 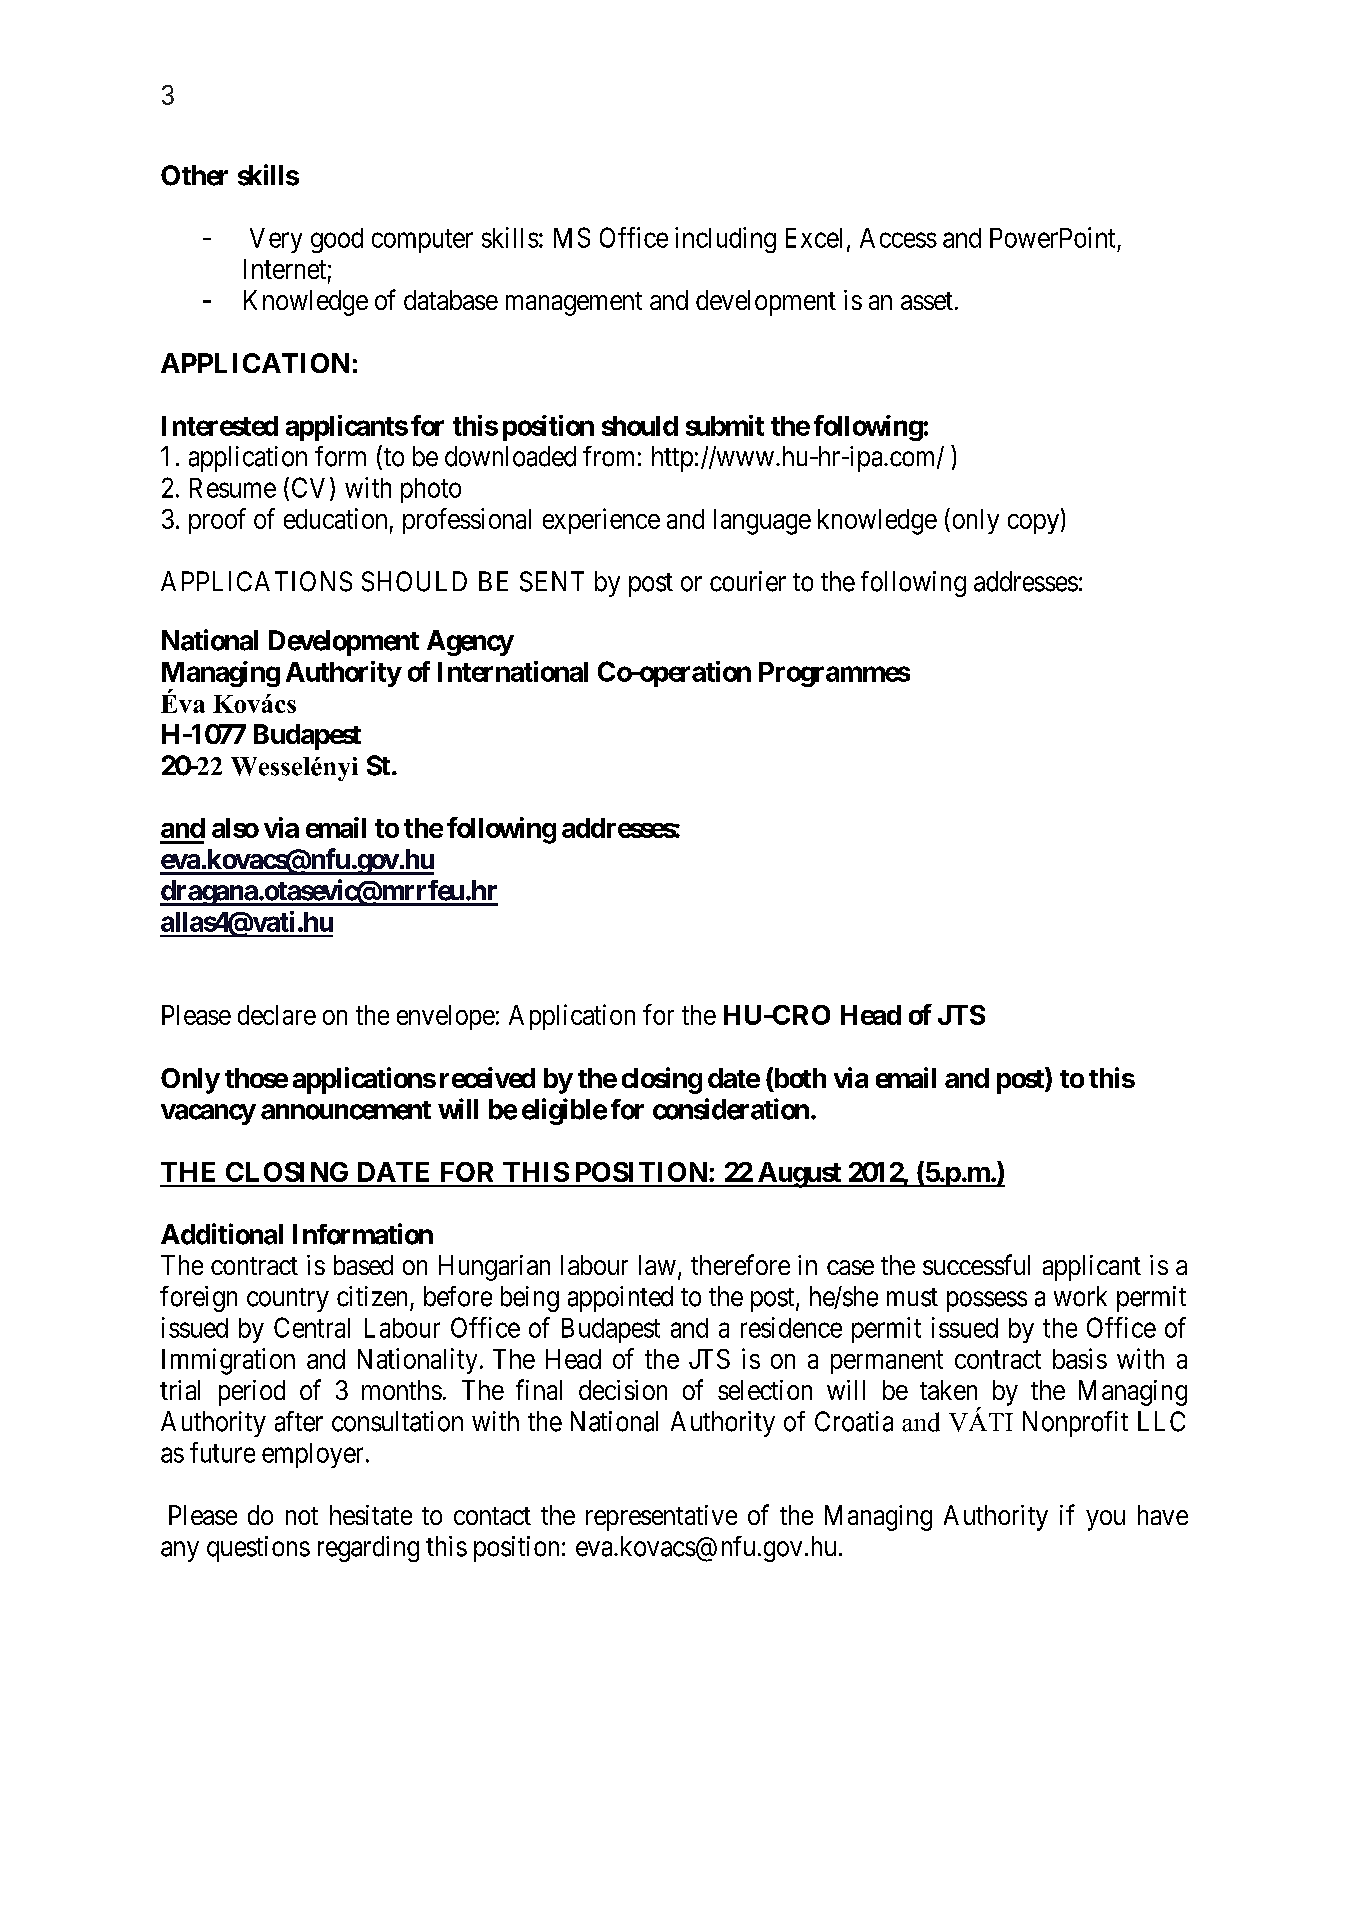 I want to click on language, so click(x=762, y=522).
